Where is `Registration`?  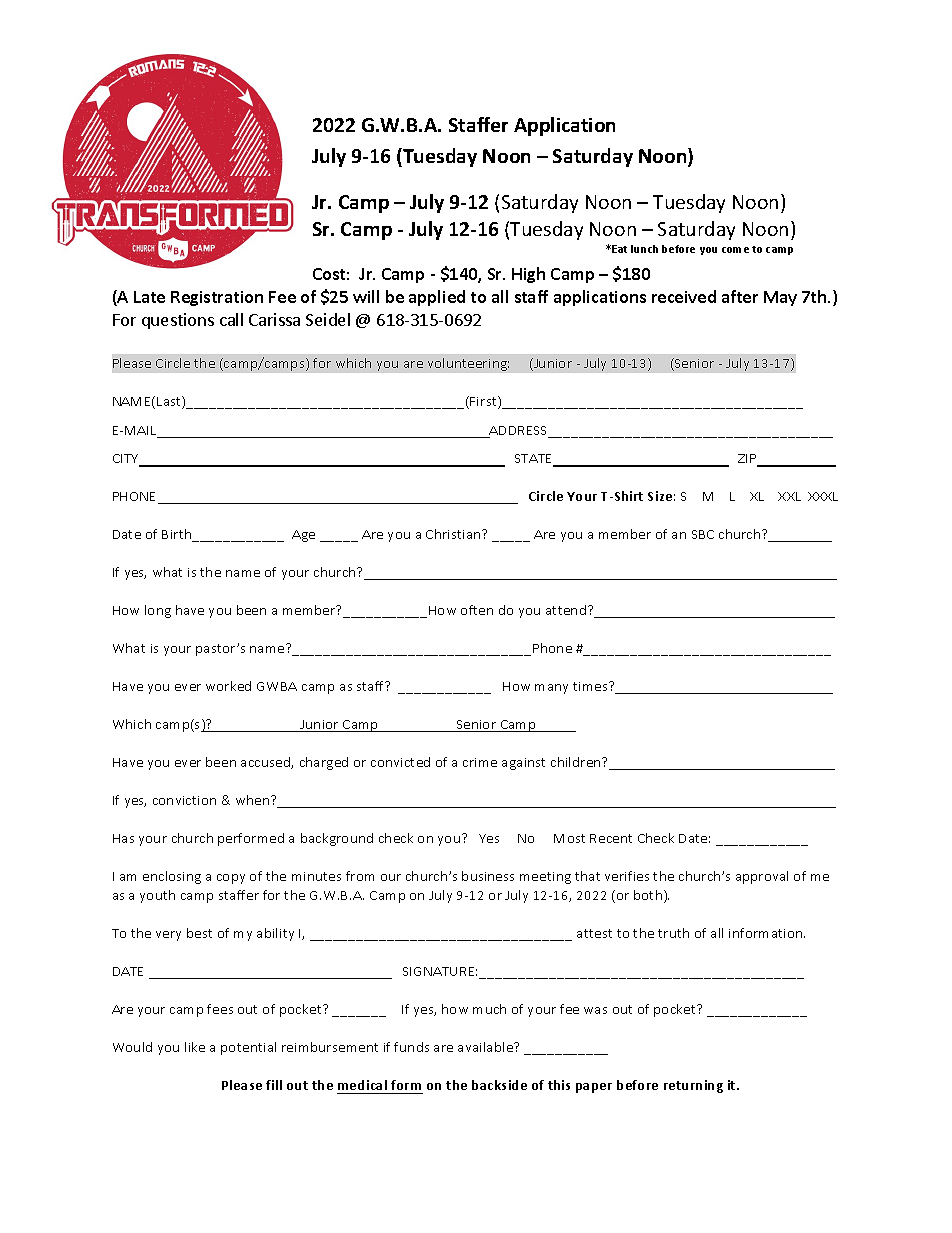
Registration is located at coordinates (217, 298).
